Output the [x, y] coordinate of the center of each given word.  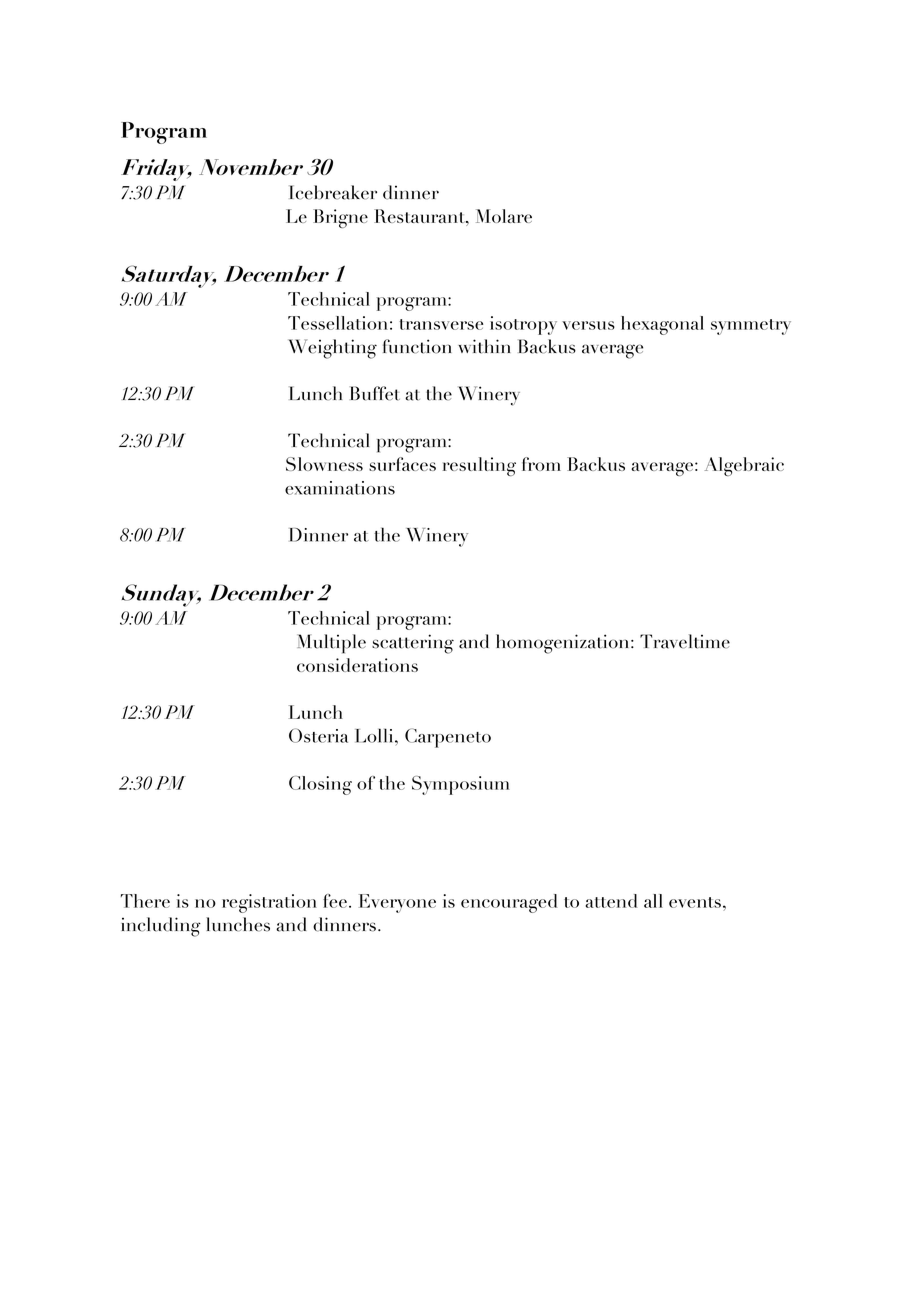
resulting [479, 466]
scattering [413, 644]
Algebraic [744, 466]
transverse [441, 324]
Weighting [332, 349]
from [541, 464]
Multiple [331, 644]
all [653, 901]
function [417, 346]
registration [269, 903]
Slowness [324, 464]
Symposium [461, 785]
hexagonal [662, 325]
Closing [320, 785]
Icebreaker [333, 192]
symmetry [751, 327]
